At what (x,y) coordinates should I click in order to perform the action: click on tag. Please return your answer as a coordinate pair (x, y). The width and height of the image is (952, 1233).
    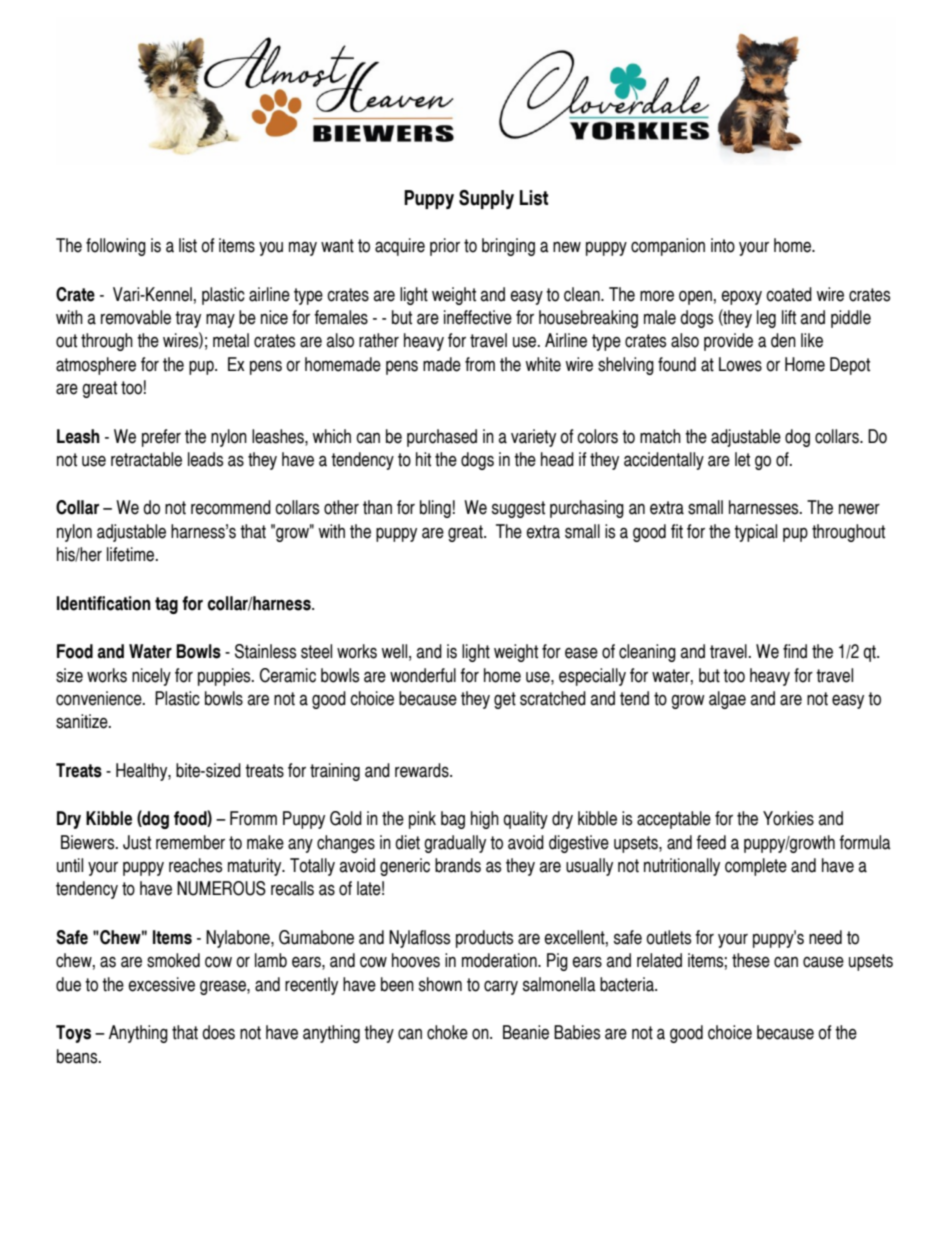
    Looking at the image, I should click on (166, 605).
